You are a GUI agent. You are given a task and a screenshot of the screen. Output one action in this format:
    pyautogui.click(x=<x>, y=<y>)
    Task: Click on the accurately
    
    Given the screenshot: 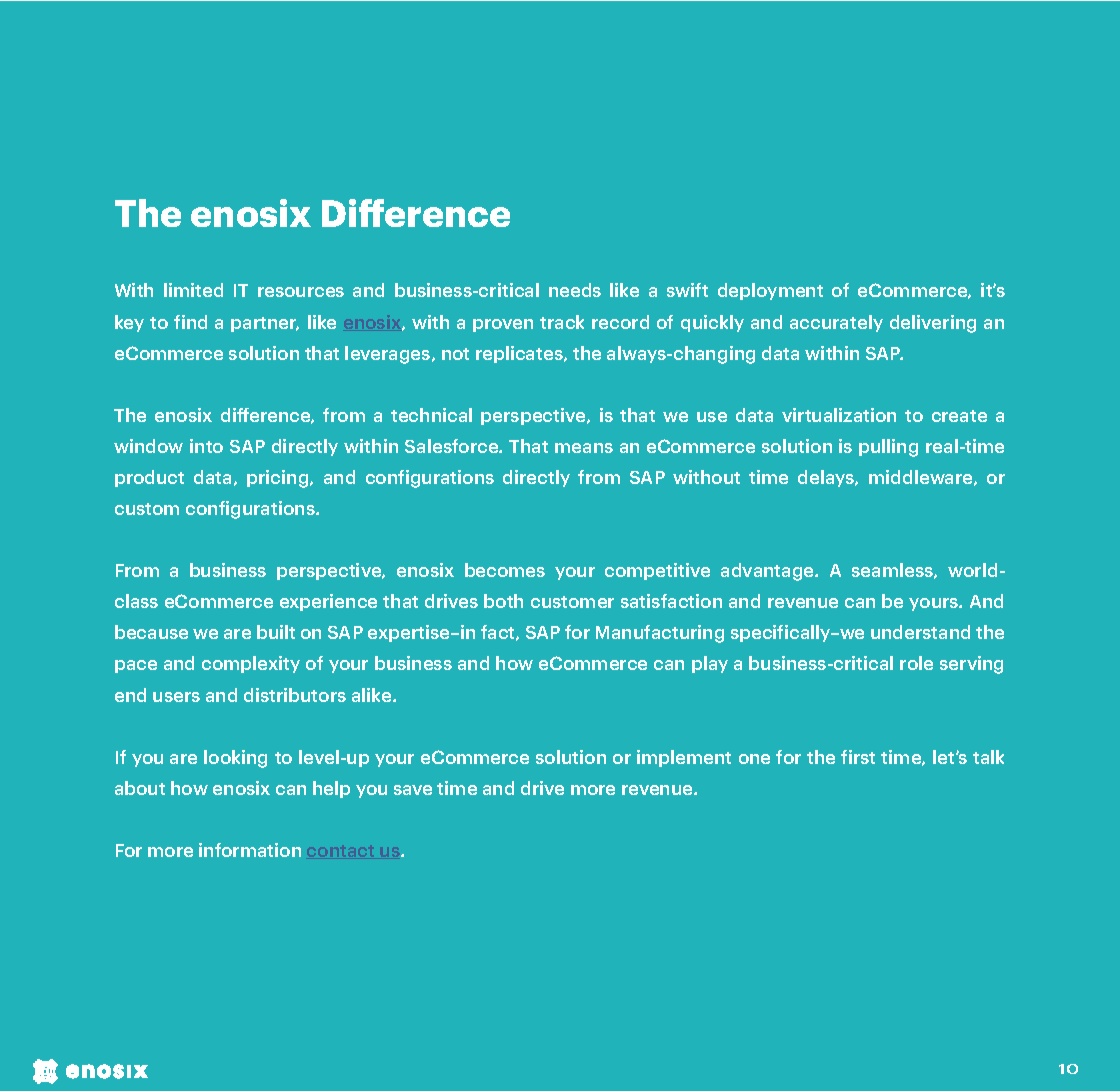 What is the action you would take?
    pyautogui.click(x=836, y=323)
